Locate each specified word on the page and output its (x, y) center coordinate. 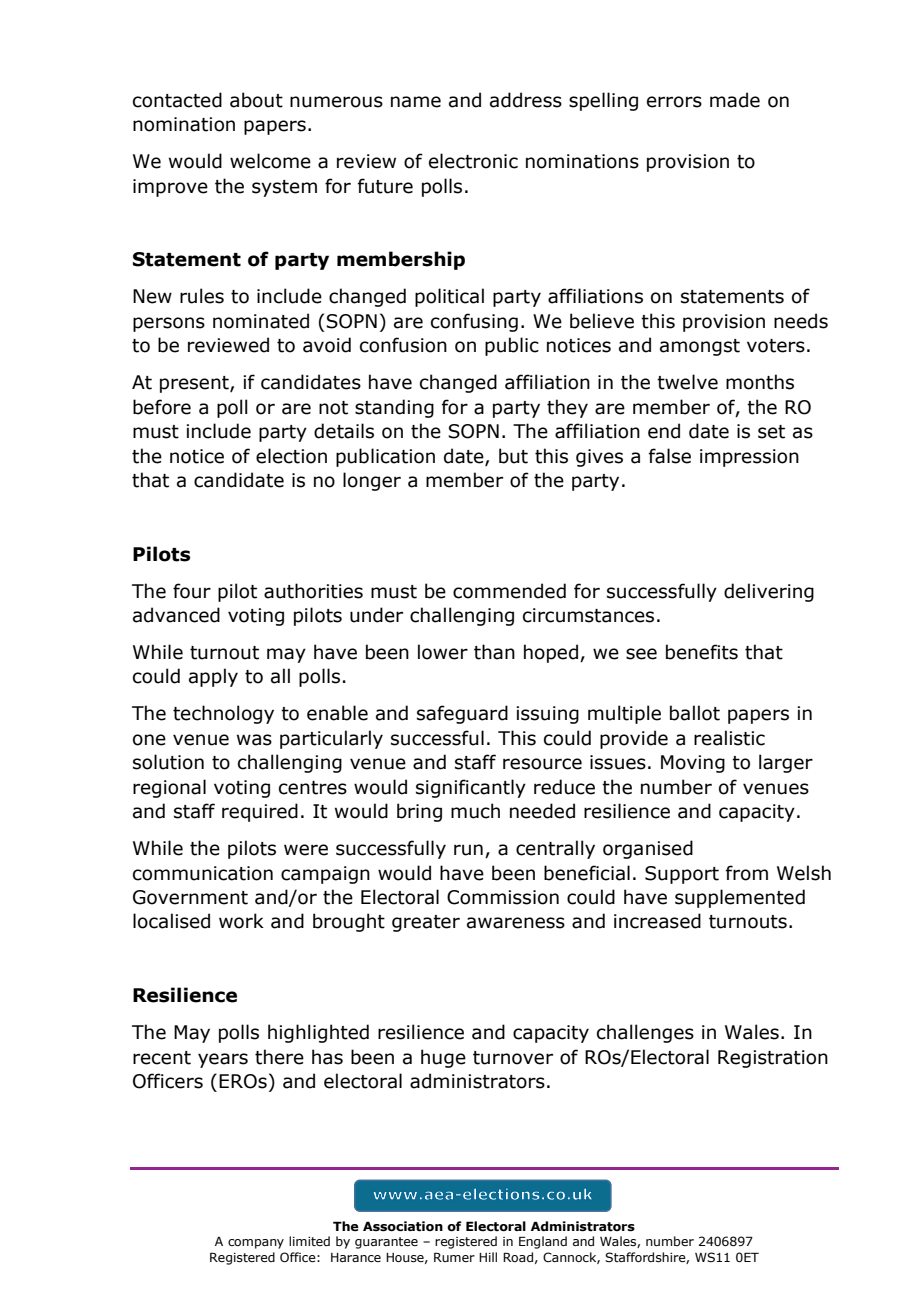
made (735, 100)
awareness (516, 923)
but (513, 456)
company (256, 1244)
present (195, 384)
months (760, 382)
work (241, 921)
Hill (488, 1257)
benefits (702, 652)
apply (213, 677)
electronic (473, 161)
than (494, 652)
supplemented (740, 898)
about (256, 100)
